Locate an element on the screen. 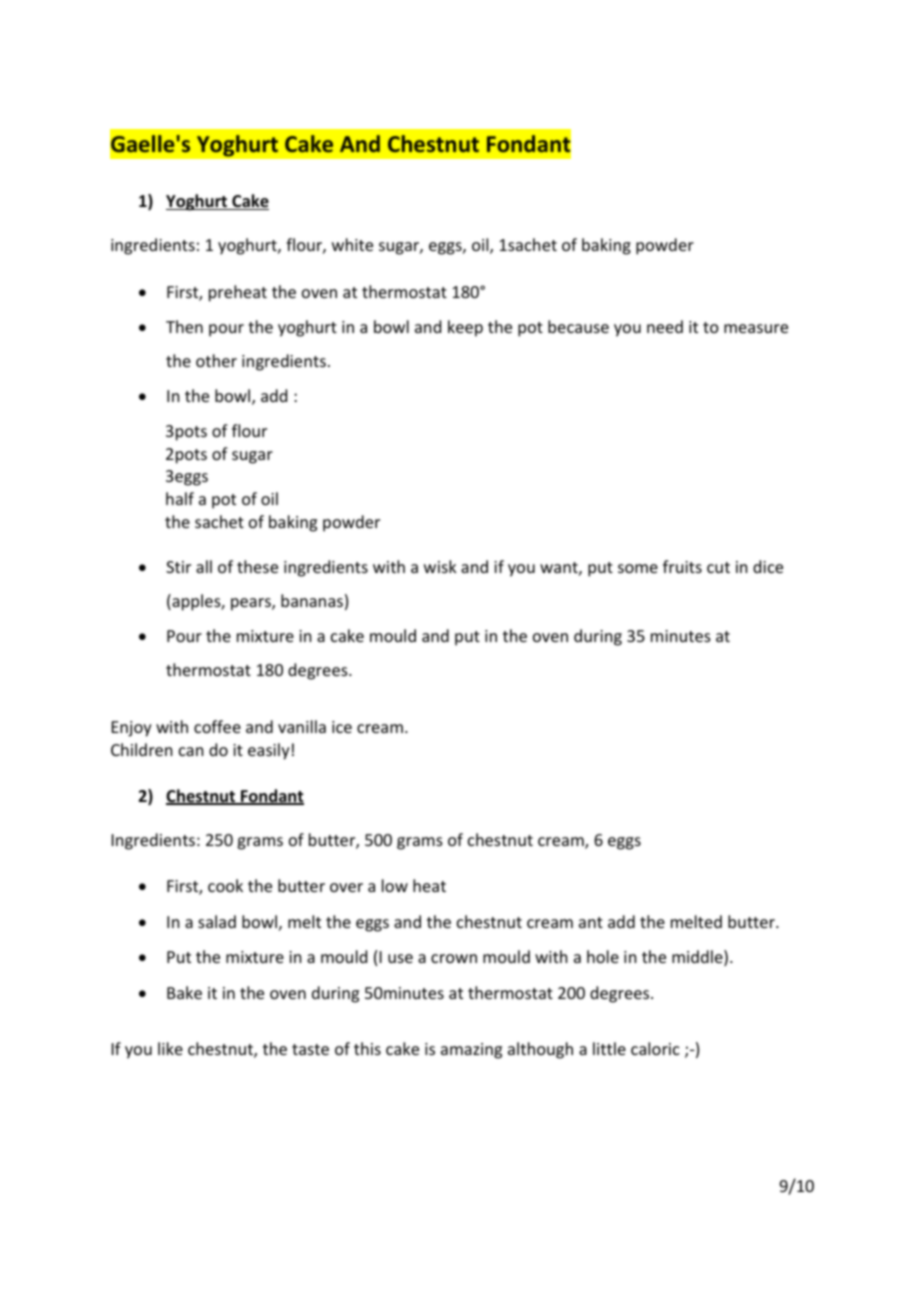 The image size is (924, 1308). fruits is located at coordinates (682, 566).
